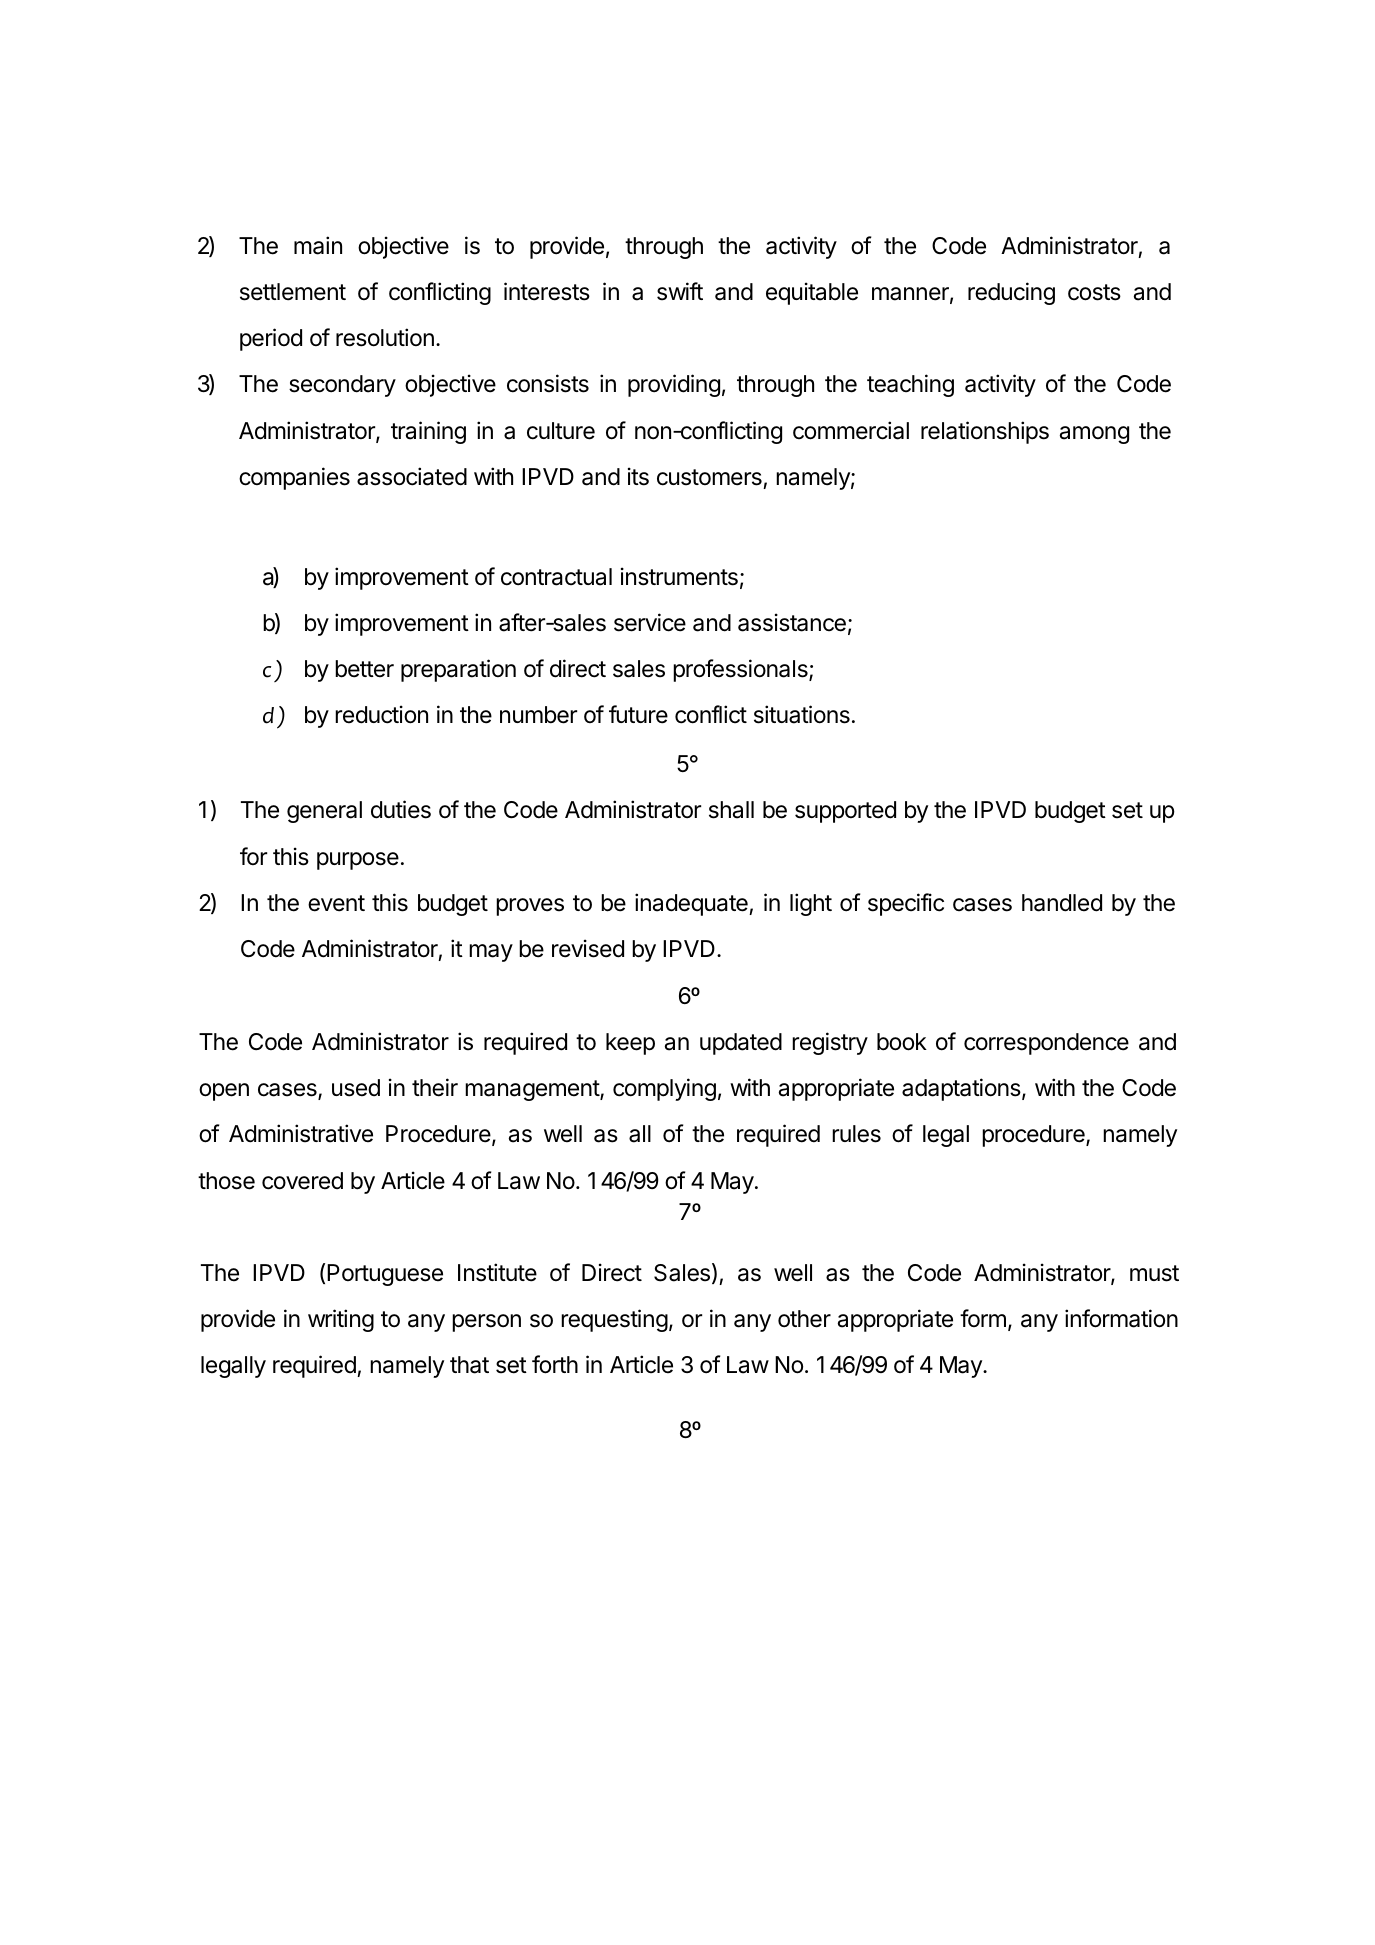  Describe the element at coordinates (1154, 1273) in the document. I see `must` at that location.
